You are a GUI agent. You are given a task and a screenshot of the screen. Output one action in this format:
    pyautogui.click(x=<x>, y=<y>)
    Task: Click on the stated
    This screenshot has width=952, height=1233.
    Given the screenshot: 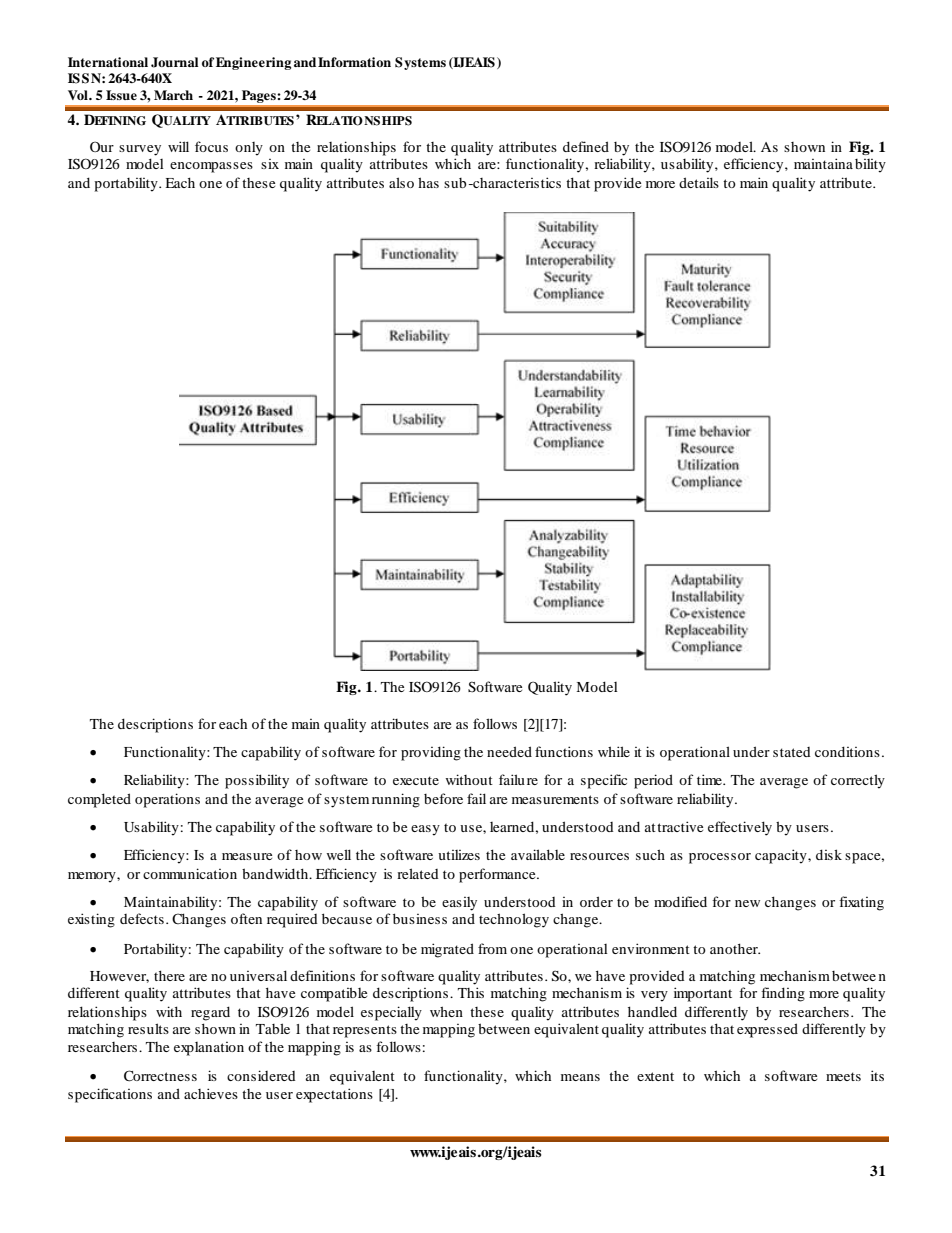 What is the action you would take?
    pyautogui.click(x=792, y=752)
